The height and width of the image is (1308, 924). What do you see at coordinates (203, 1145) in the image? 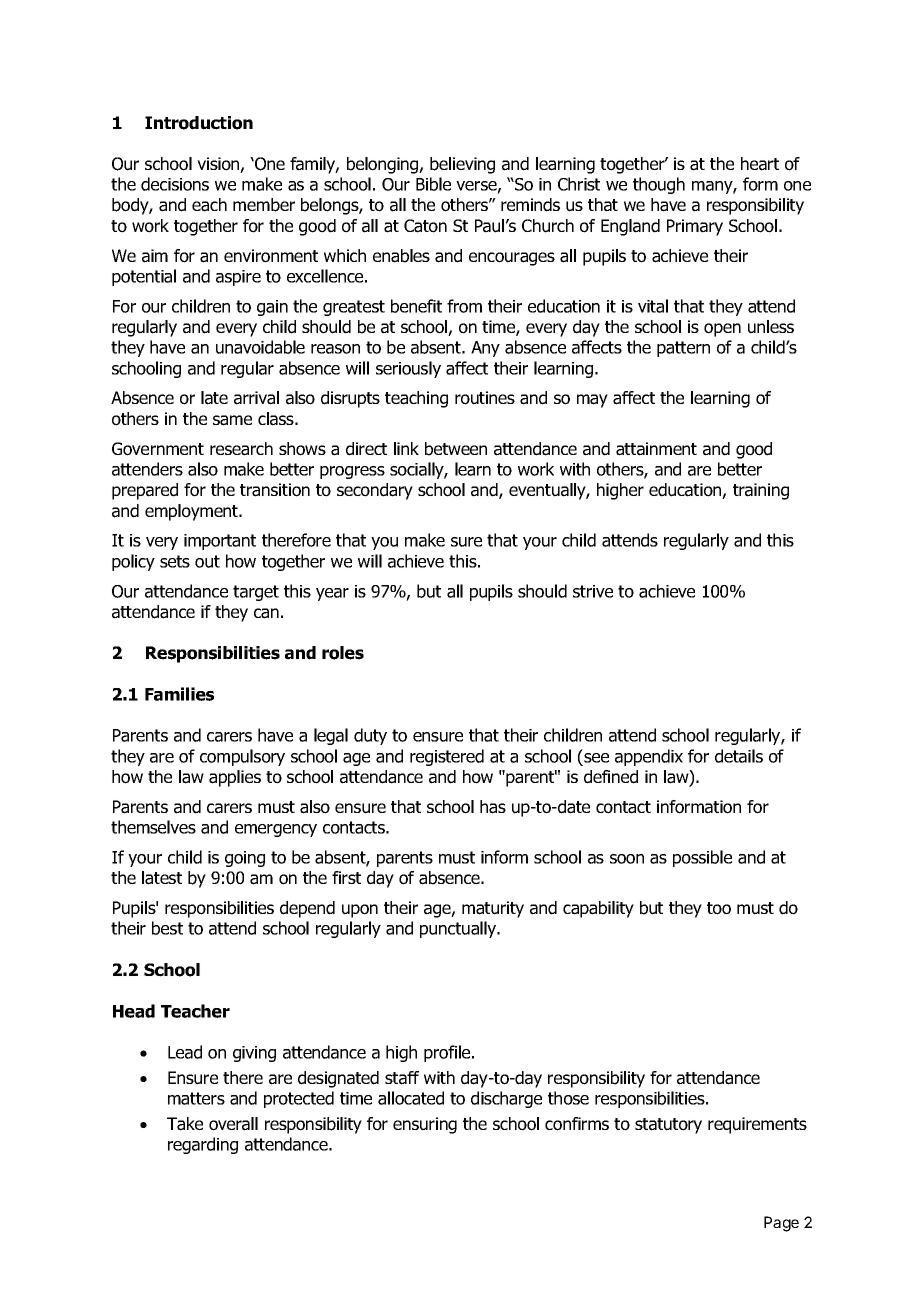
I see `regarding` at bounding box center [203, 1145].
